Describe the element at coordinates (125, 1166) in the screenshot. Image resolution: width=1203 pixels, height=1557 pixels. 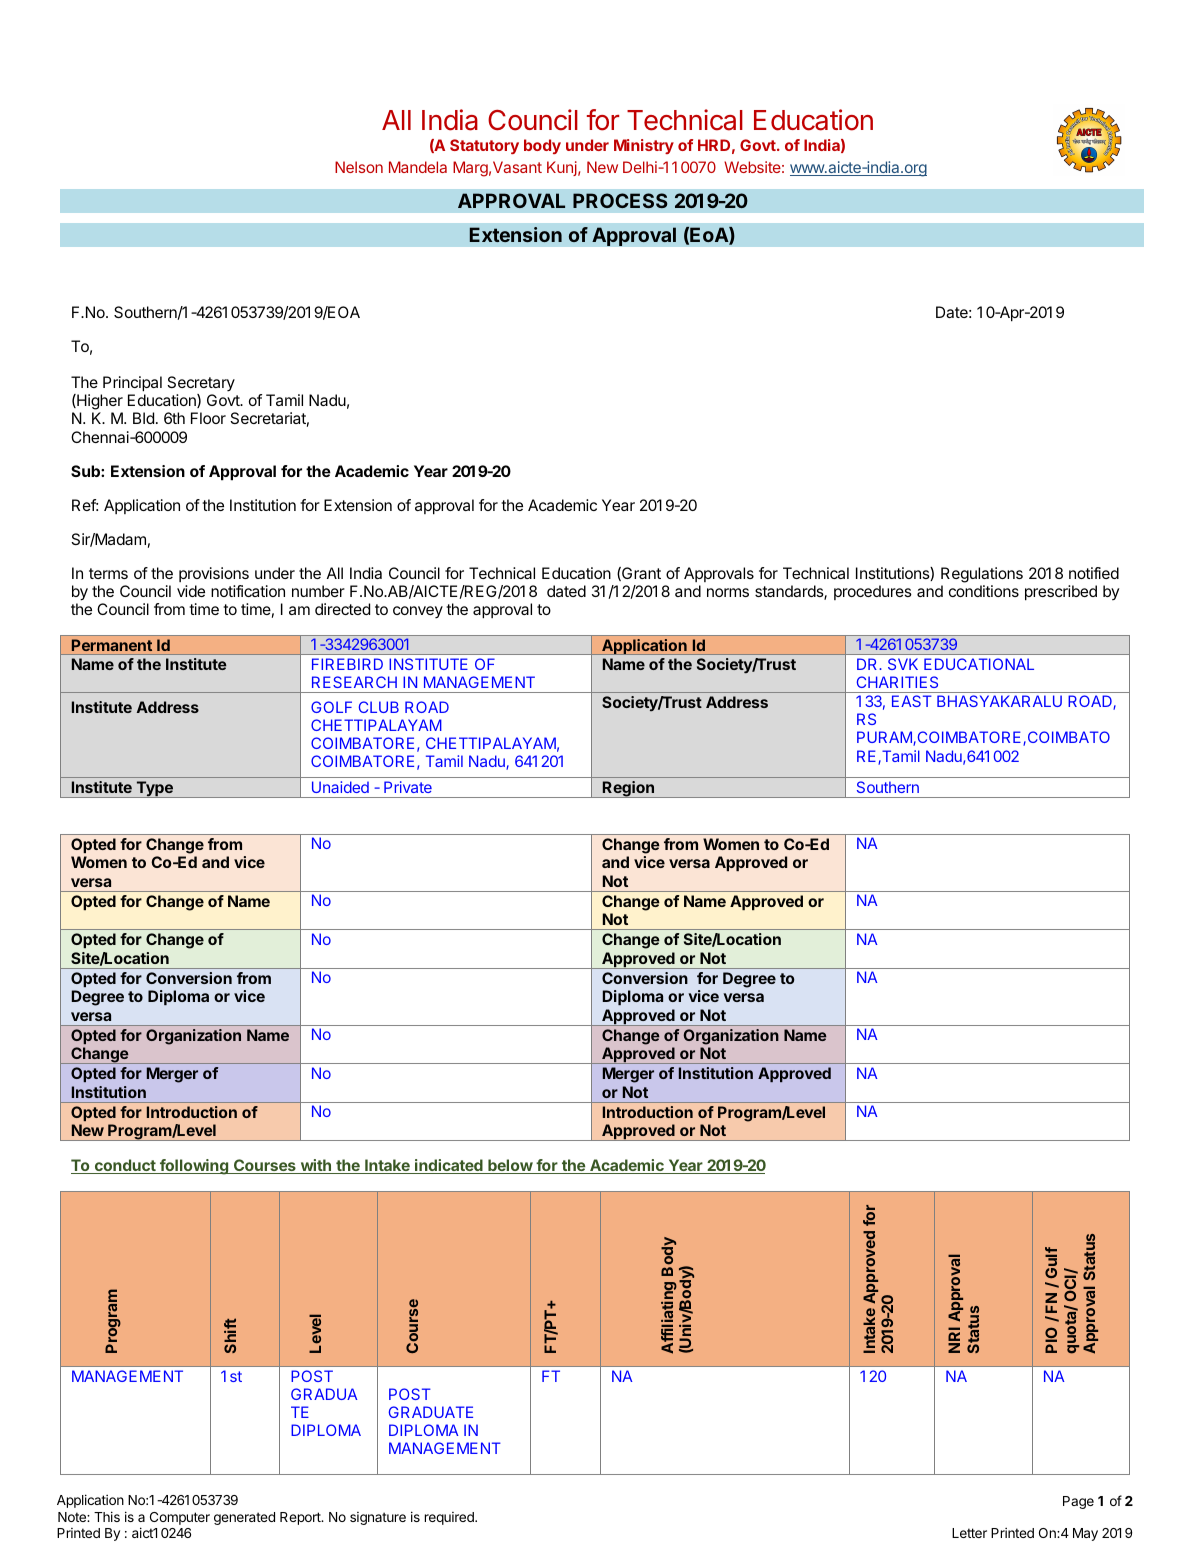
I see `conduct` at that location.
